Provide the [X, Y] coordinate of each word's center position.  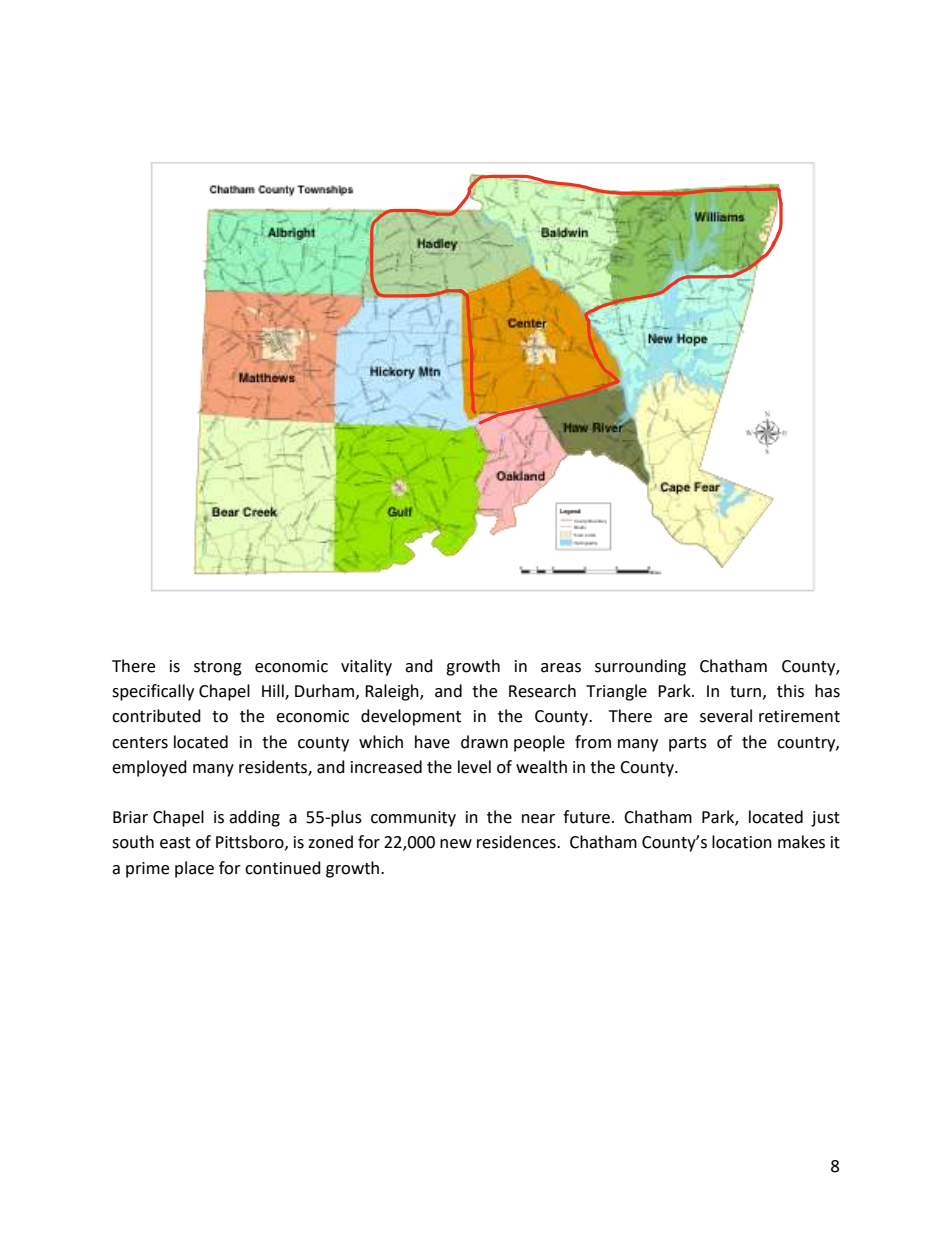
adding [254, 818]
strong [218, 668]
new [456, 844]
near [538, 819]
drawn [484, 742]
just [825, 819]
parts [688, 744]
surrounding [640, 667]
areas [561, 668]
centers [140, 743]
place [194, 869]
